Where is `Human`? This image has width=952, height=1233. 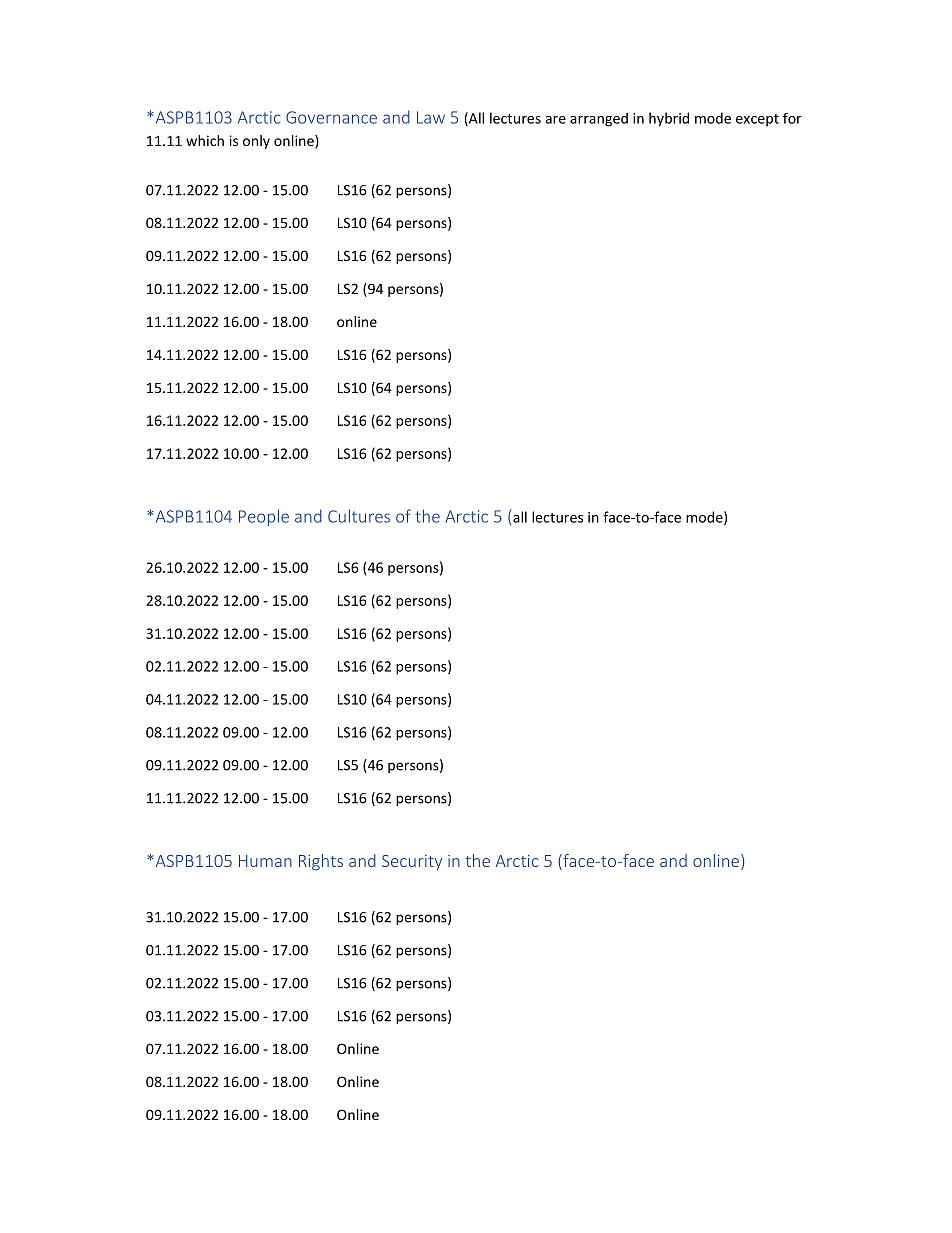 Human is located at coordinates (265, 861).
